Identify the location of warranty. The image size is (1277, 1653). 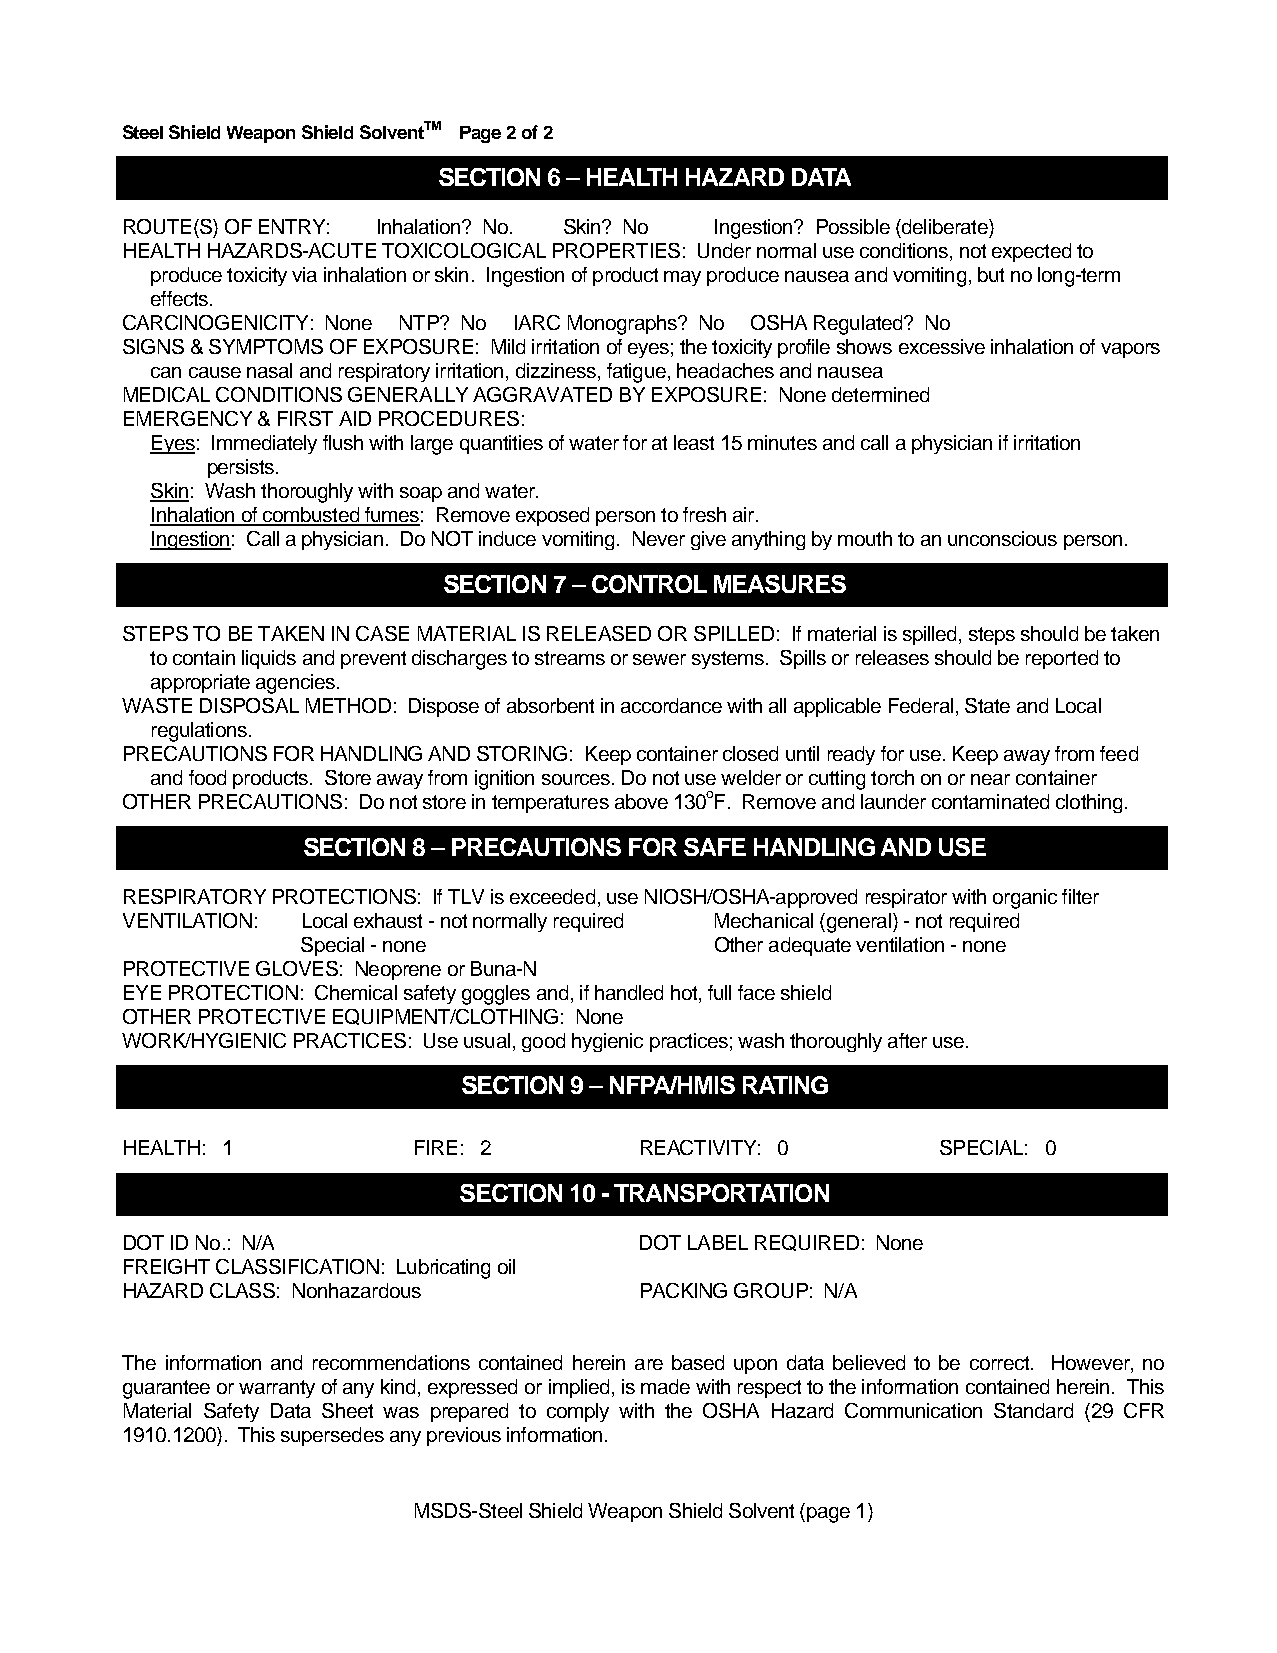
(277, 1389).
